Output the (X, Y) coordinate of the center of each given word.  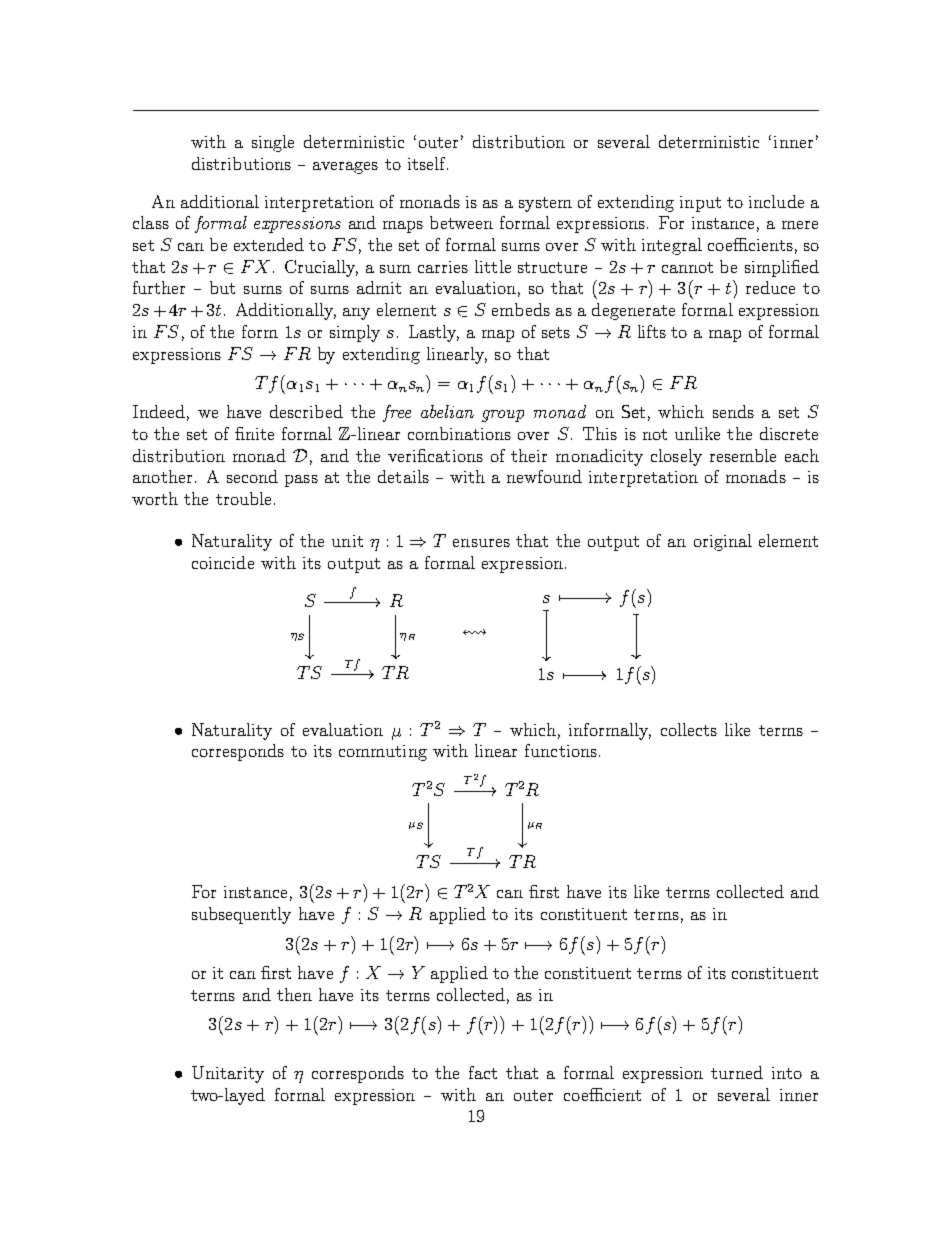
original (723, 542)
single (273, 143)
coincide (223, 562)
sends (733, 411)
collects (689, 729)
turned (737, 1072)
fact (483, 1072)
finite (254, 433)
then (294, 994)
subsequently (241, 915)
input (700, 204)
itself (428, 163)
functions (561, 750)
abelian (447, 411)
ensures (481, 543)
